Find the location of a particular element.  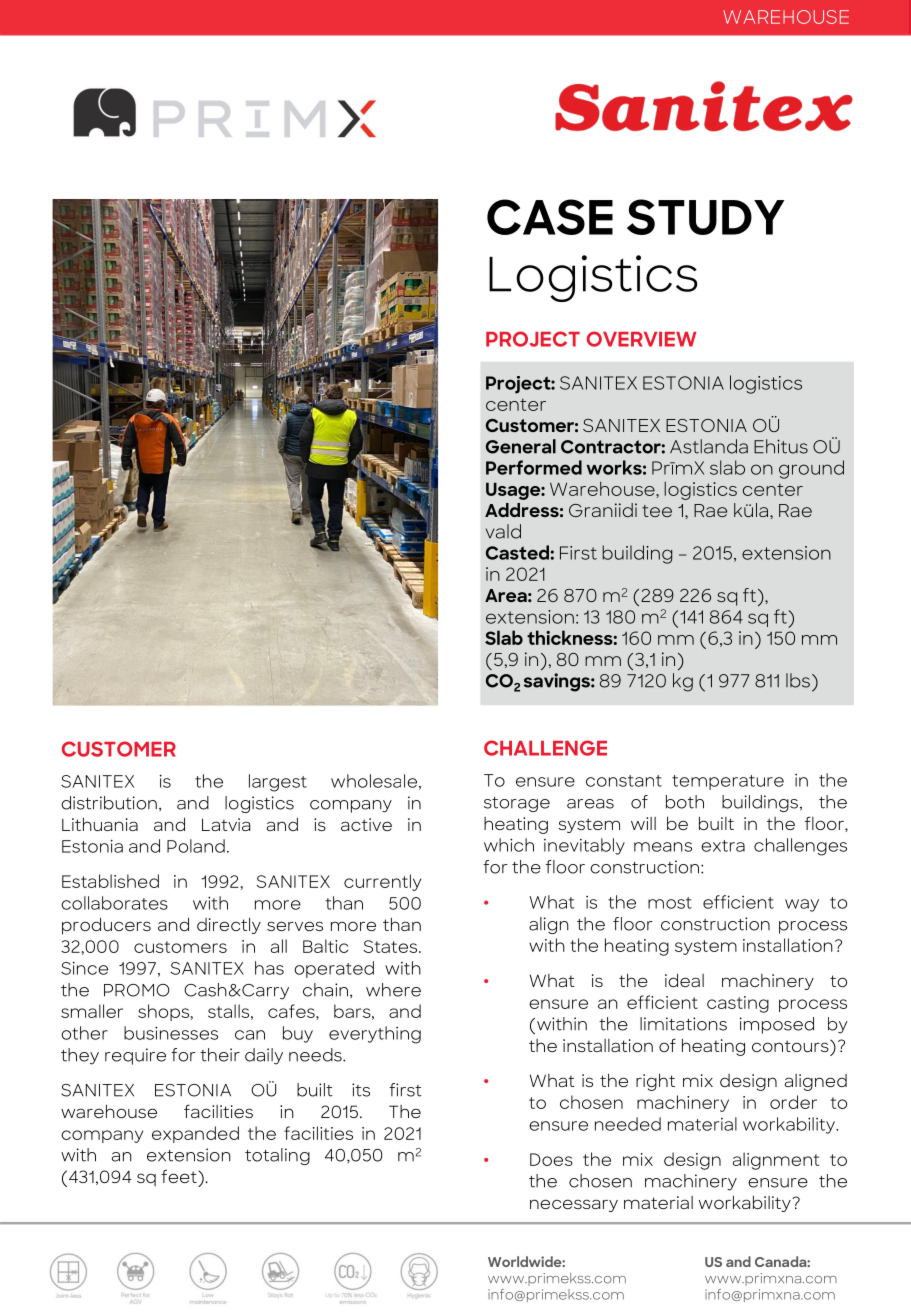

tee is located at coordinates (657, 511).
